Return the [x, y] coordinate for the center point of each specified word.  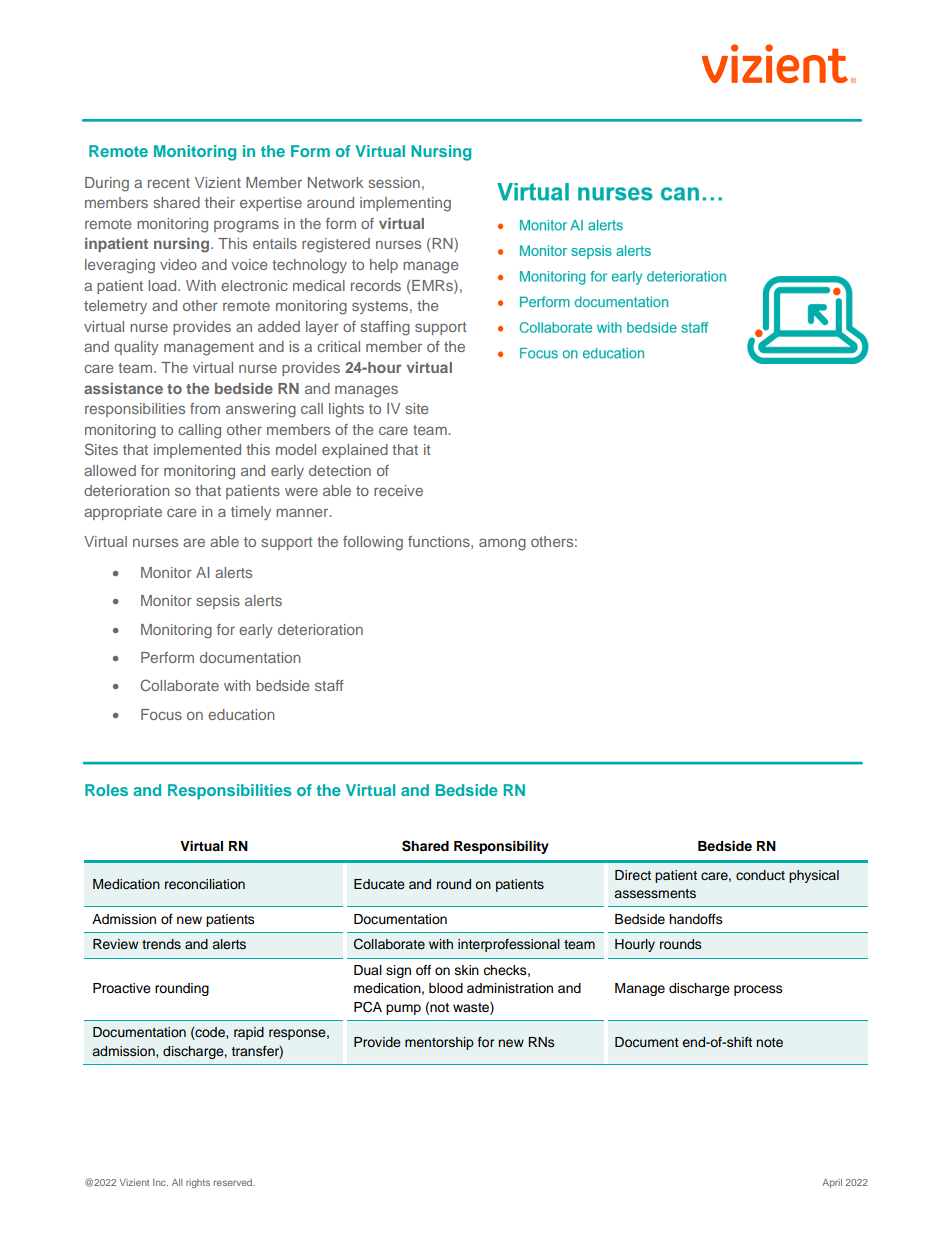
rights [198, 1183]
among [502, 544]
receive [398, 490]
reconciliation [205, 884]
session [394, 182]
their [220, 202]
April [832, 1183]
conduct [760, 875]
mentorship [439, 1043]
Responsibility [501, 847]
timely [251, 513]
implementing [405, 204]
